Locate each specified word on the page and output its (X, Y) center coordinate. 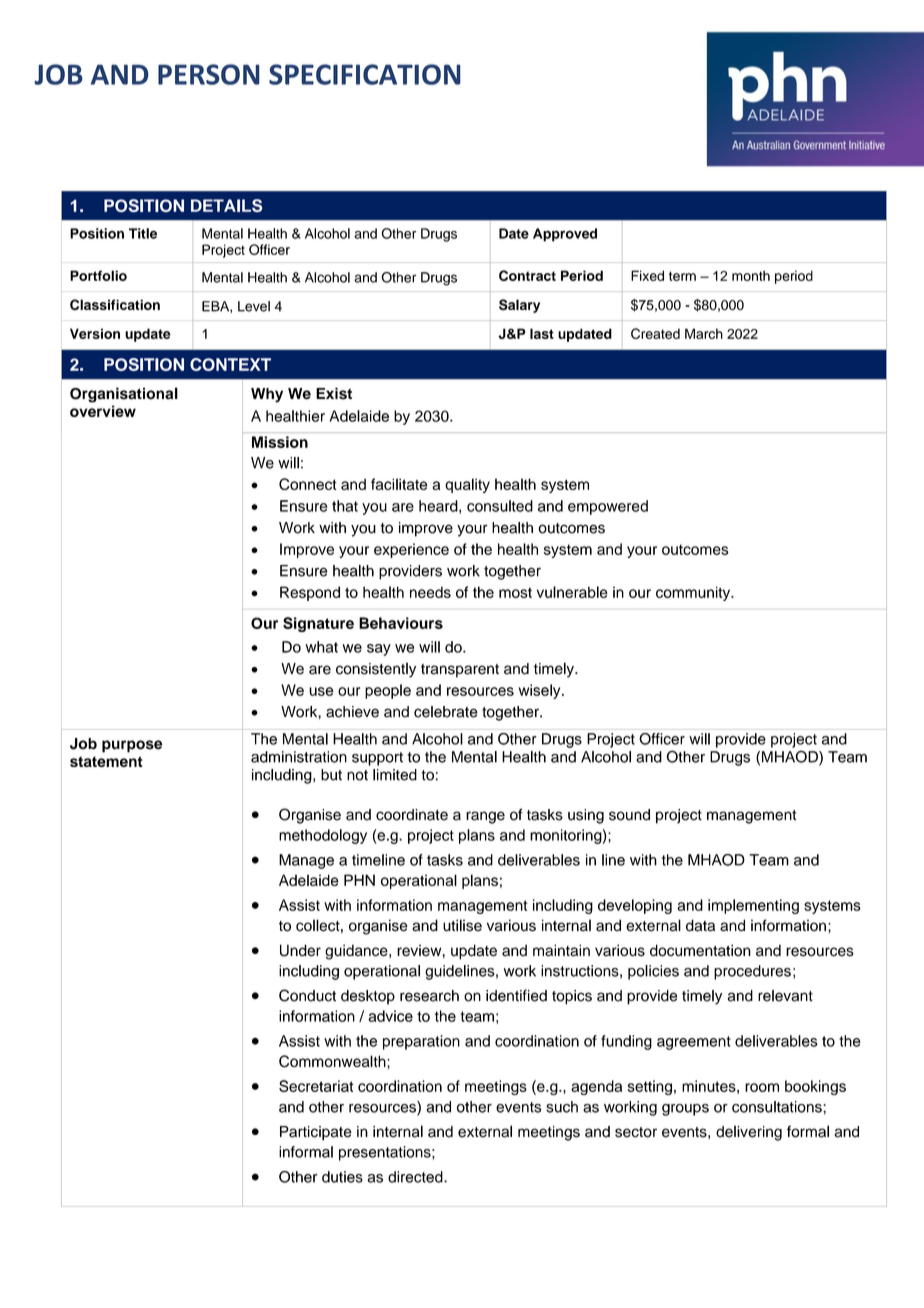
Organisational (124, 395)
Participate (316, 1133)
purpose (132, 746)
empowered (608, 507)
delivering (749, 1133)
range (485, 817)
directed (416, 1177)
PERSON (209, 74)
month (751, 275)
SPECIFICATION (365, 74)
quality (467, 485)
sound (629, 815)
